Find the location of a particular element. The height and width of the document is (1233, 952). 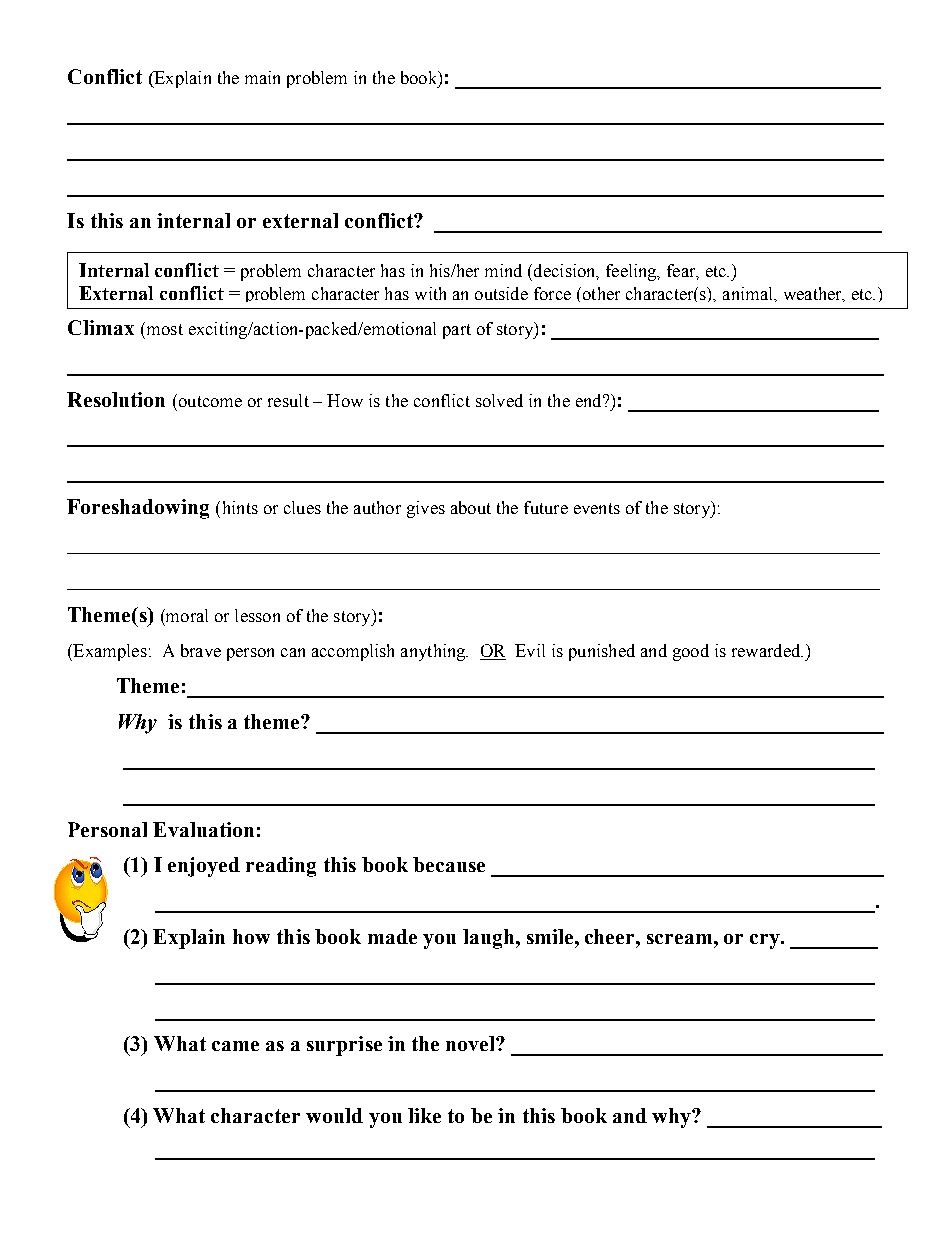

mind is located at coordinates (503, 270).
